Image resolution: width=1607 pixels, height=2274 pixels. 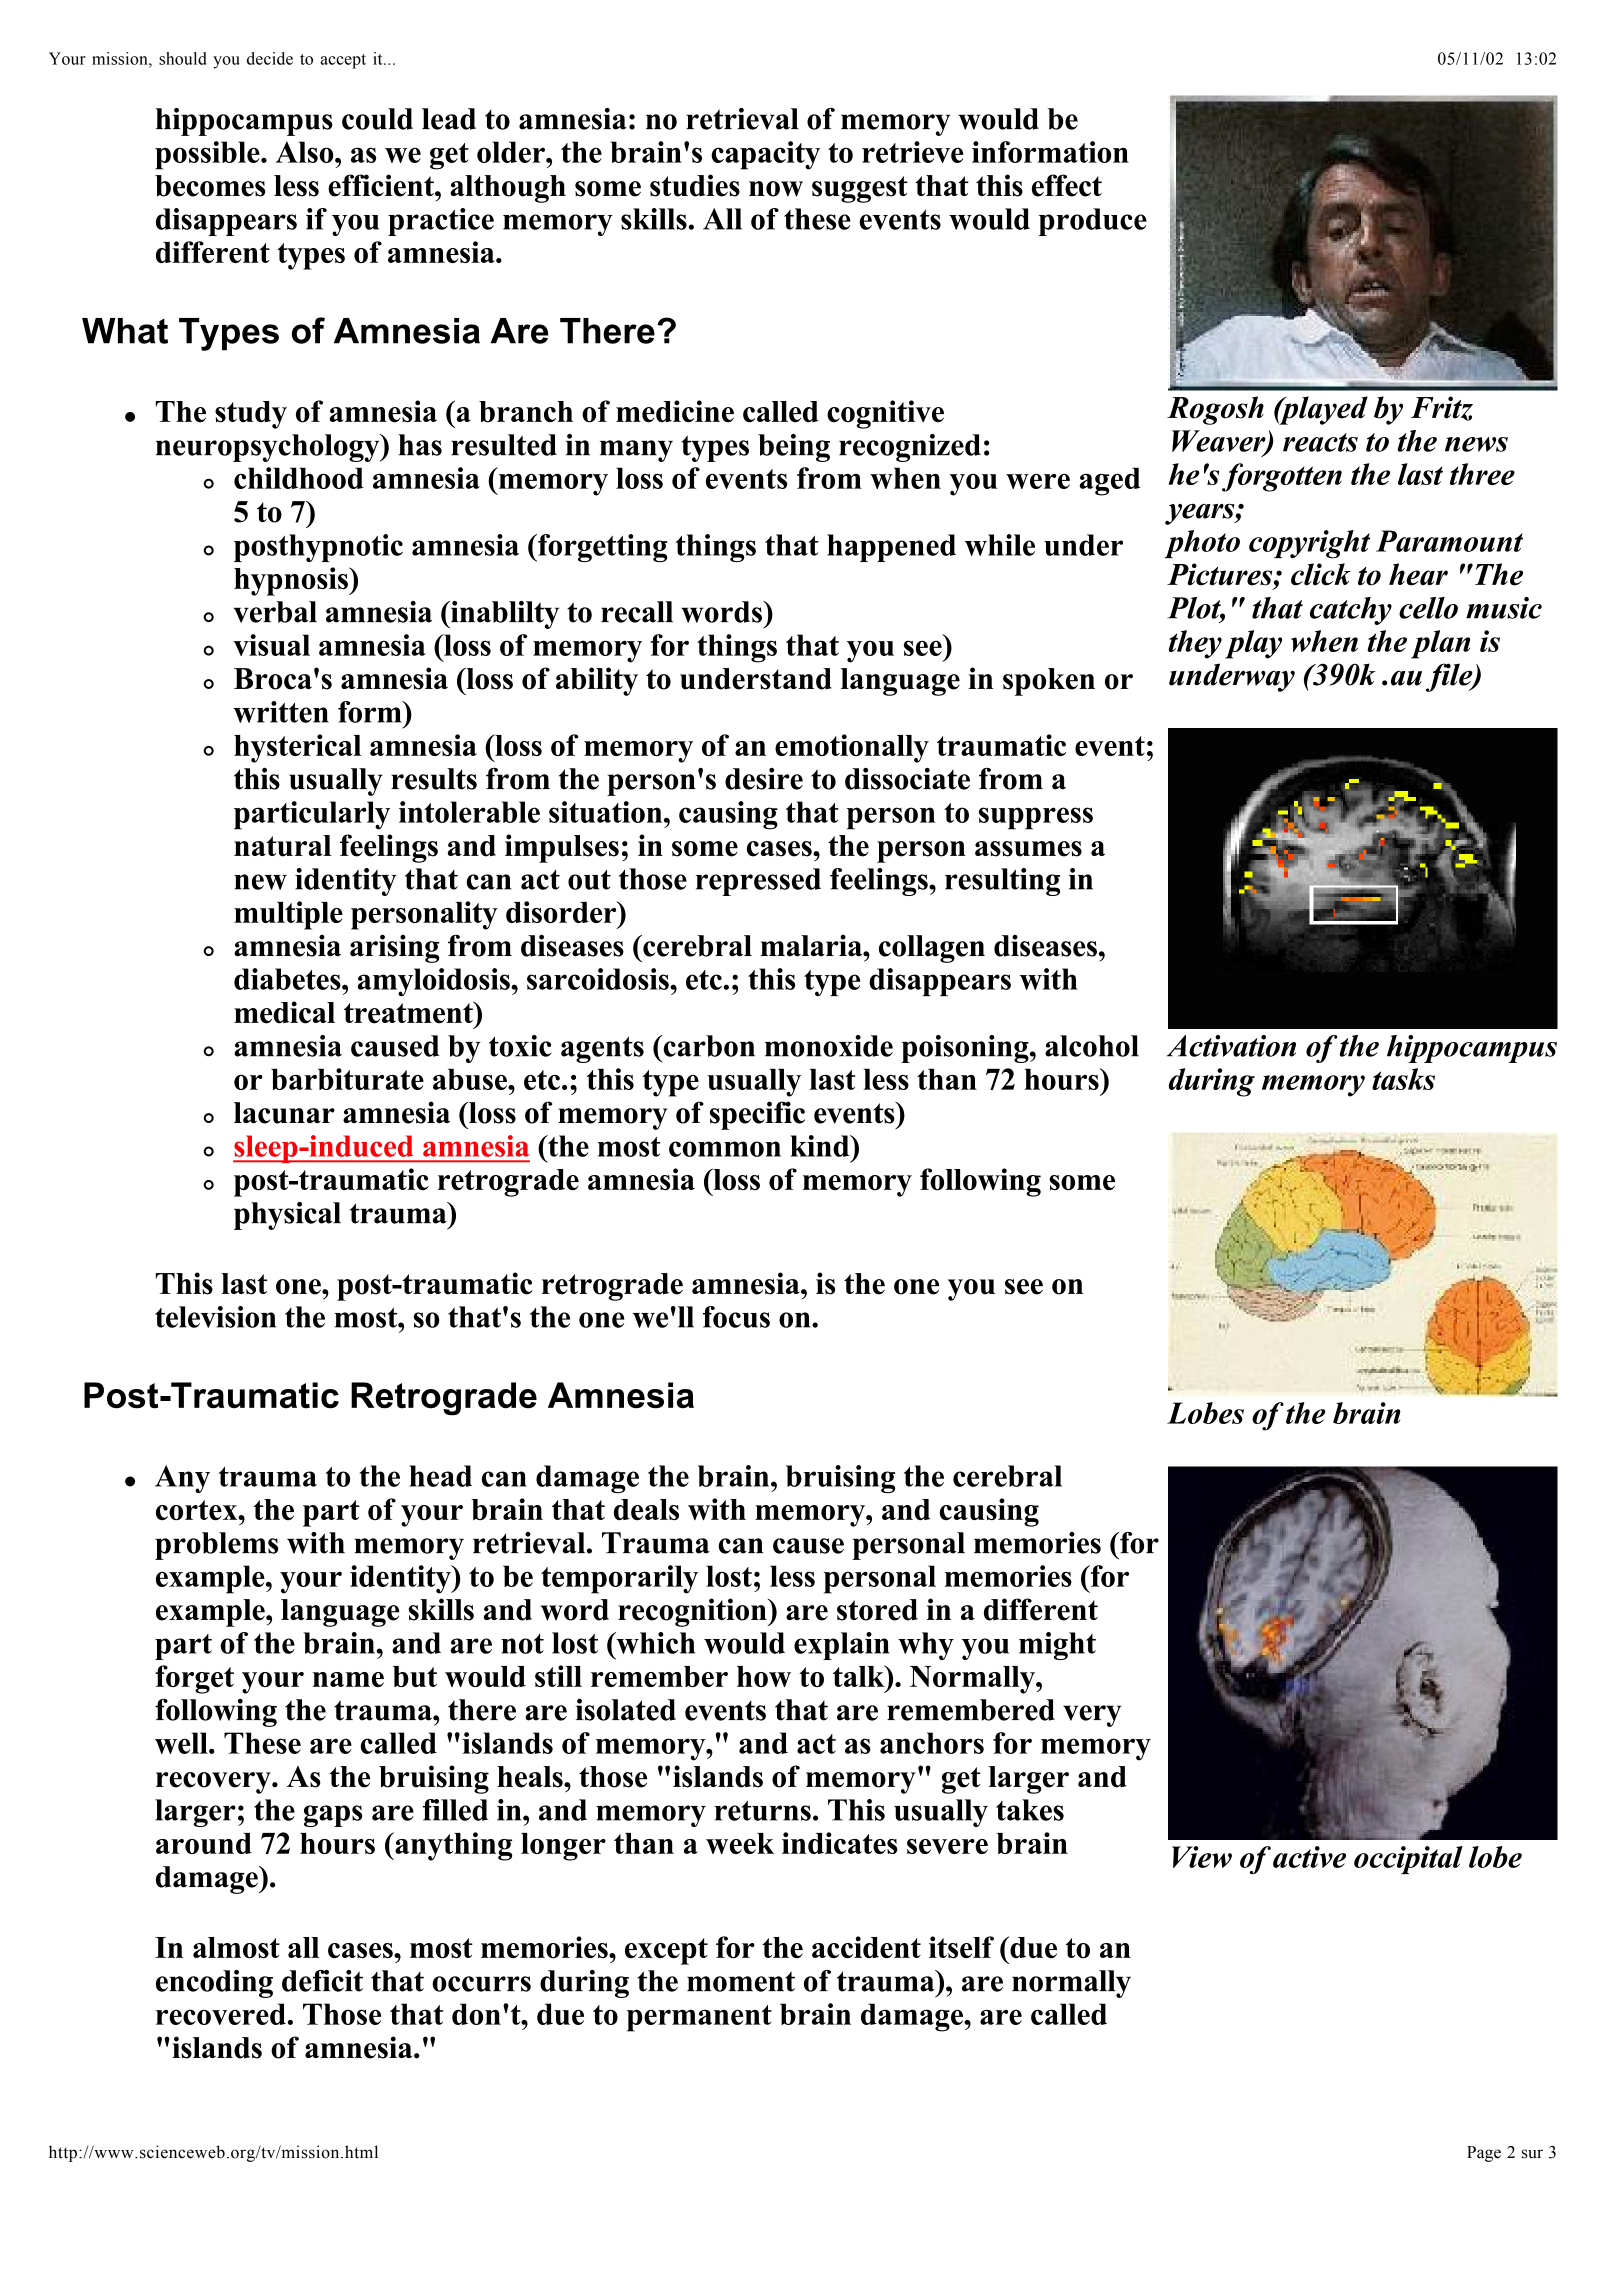 I want to click on plan, so click(x=1440, y=644).
